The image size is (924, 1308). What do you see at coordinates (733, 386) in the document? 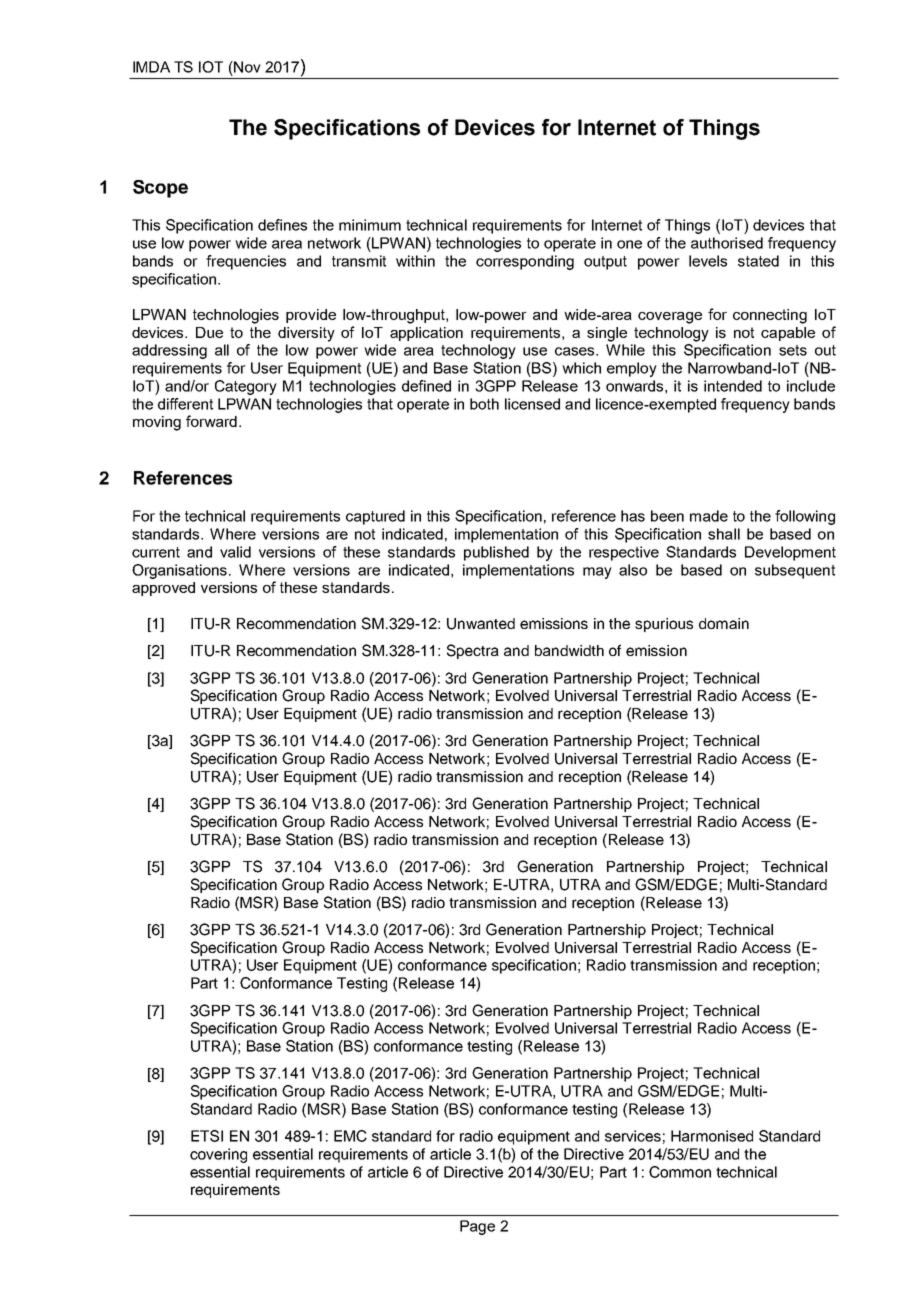
I see `intended` at bounding box center [733, 386].
